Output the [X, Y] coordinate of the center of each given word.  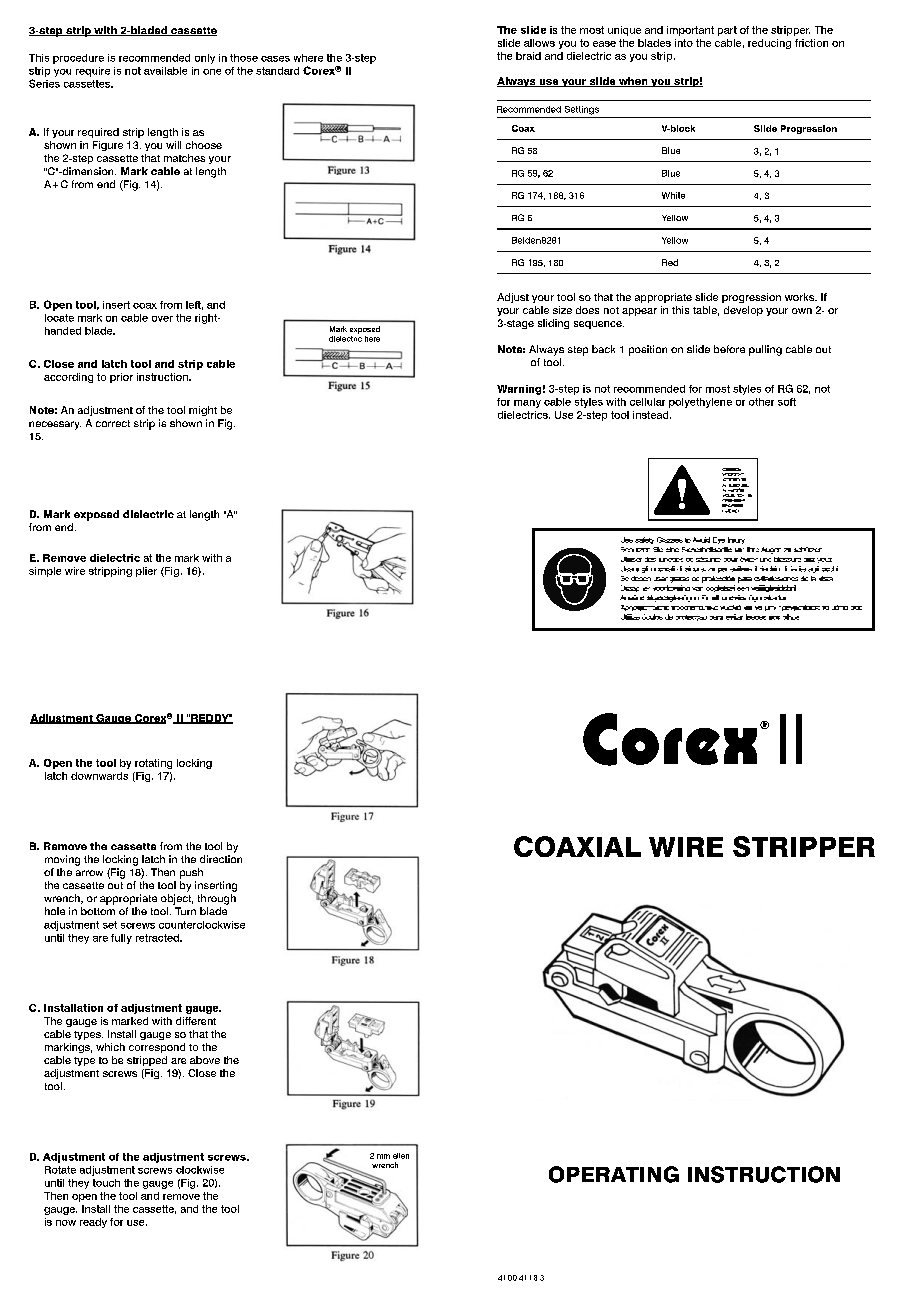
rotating [153, 764]
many [527, 404]
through [217, 899]
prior [121, 378]
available [165, 71]
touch [106, 1183]
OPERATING [614, 1174]
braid [528, 56]
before [729, 349]
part [727, 31]
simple [45, 572]
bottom [98, 911]
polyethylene [700, 403]
